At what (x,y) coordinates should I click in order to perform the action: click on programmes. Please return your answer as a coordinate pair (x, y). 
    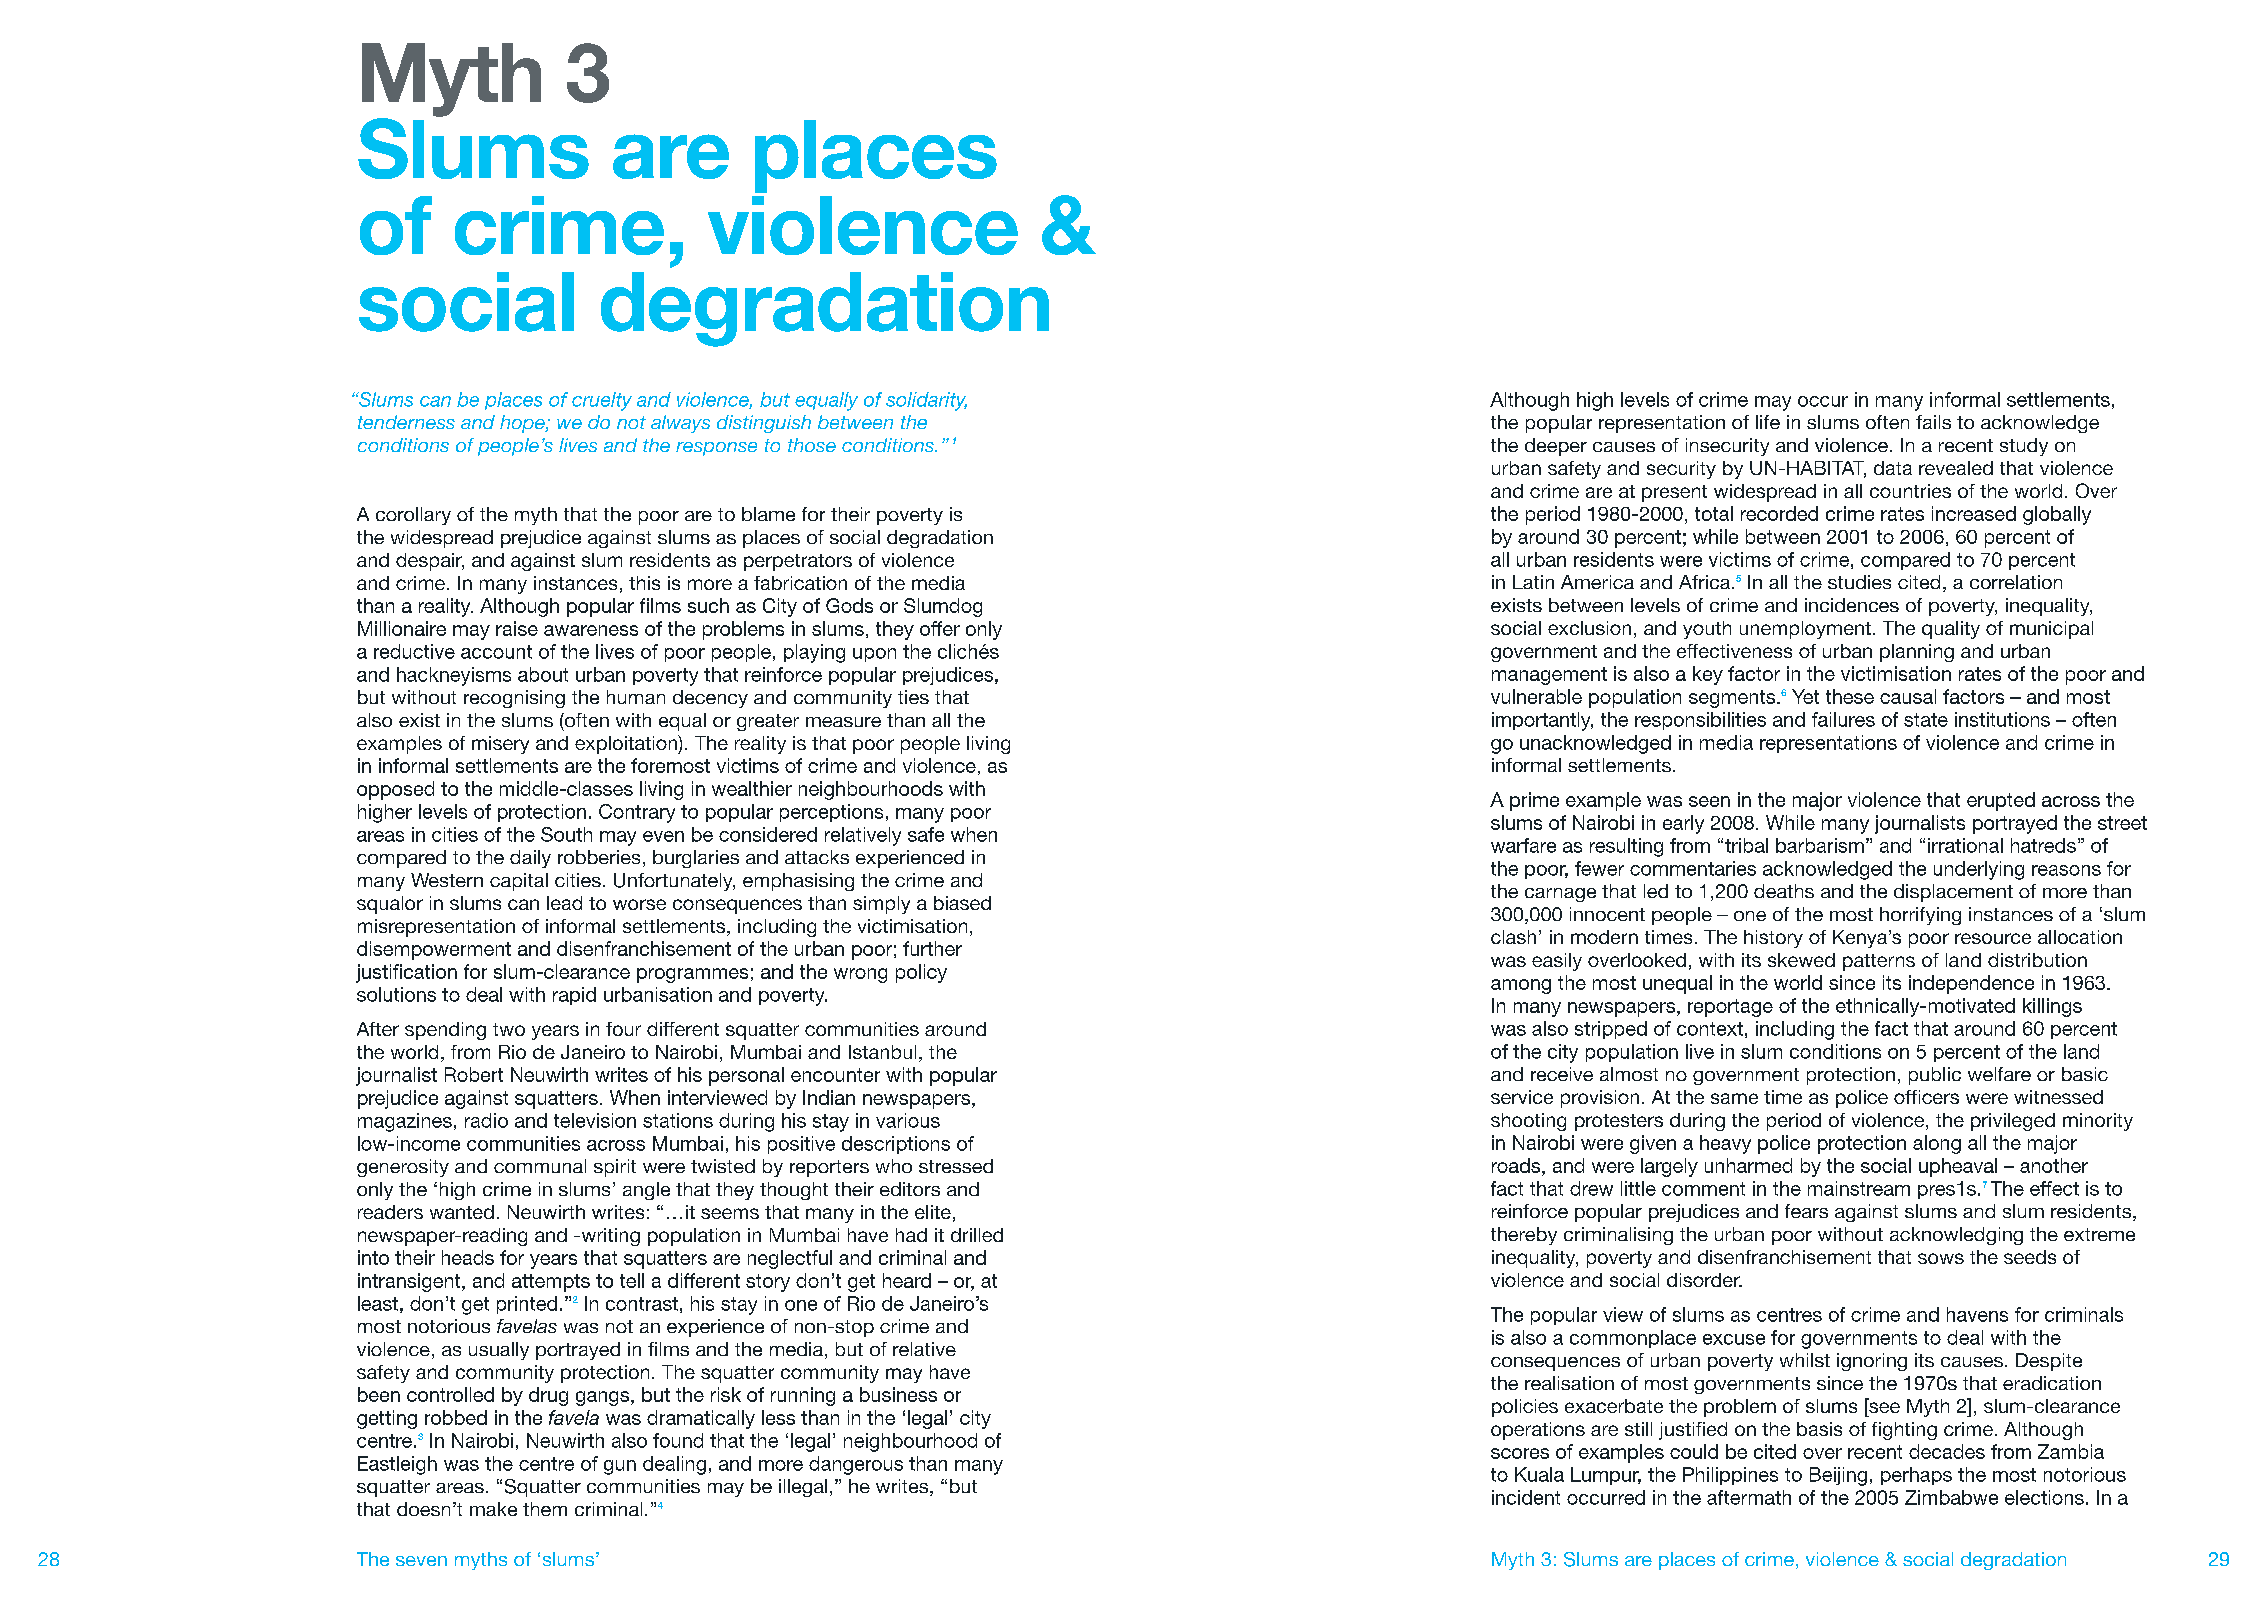
    Looking at the image, I should click on (692, 975).
